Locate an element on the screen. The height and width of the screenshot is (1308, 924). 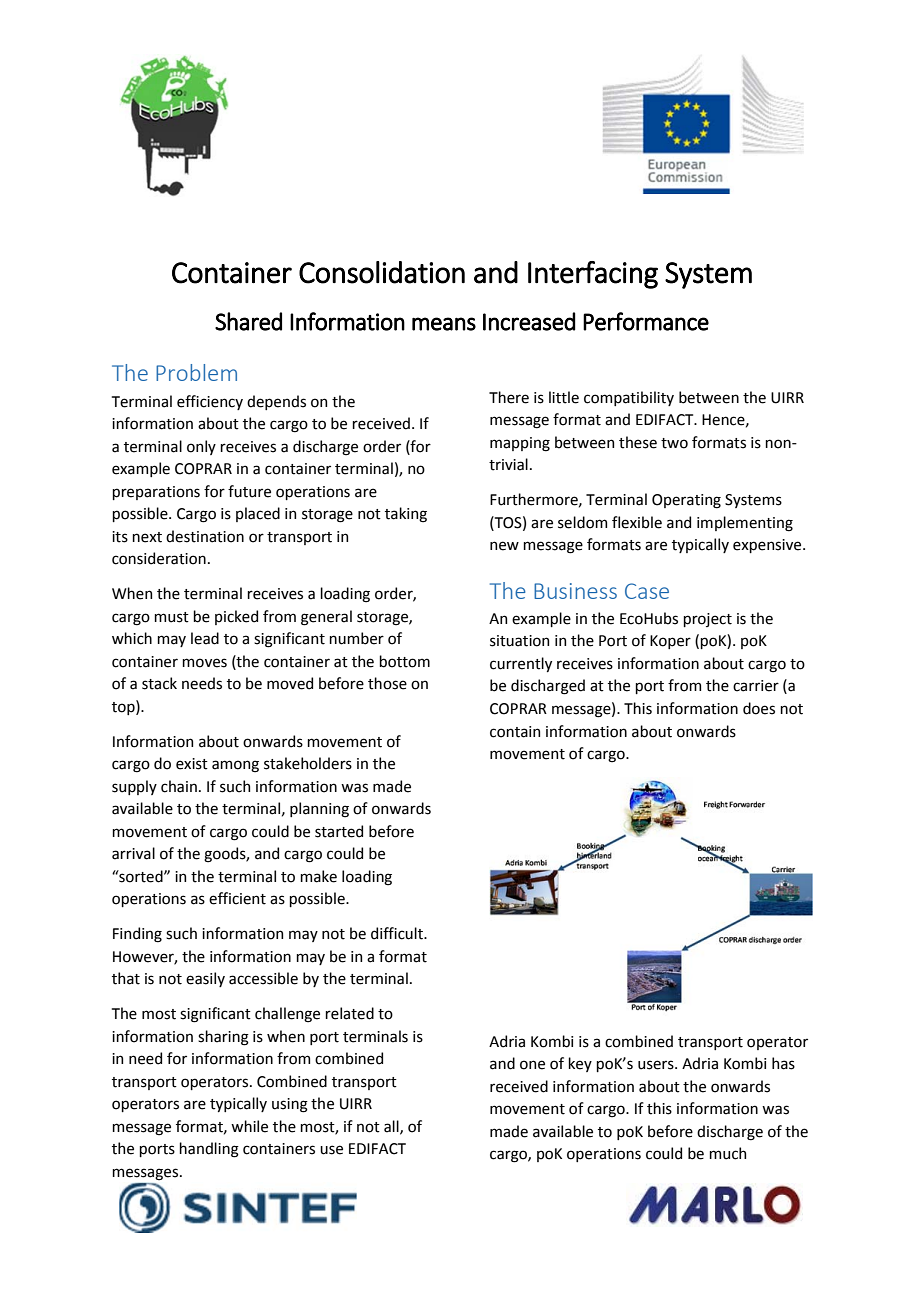
means is located at coordinates (444, 324).
